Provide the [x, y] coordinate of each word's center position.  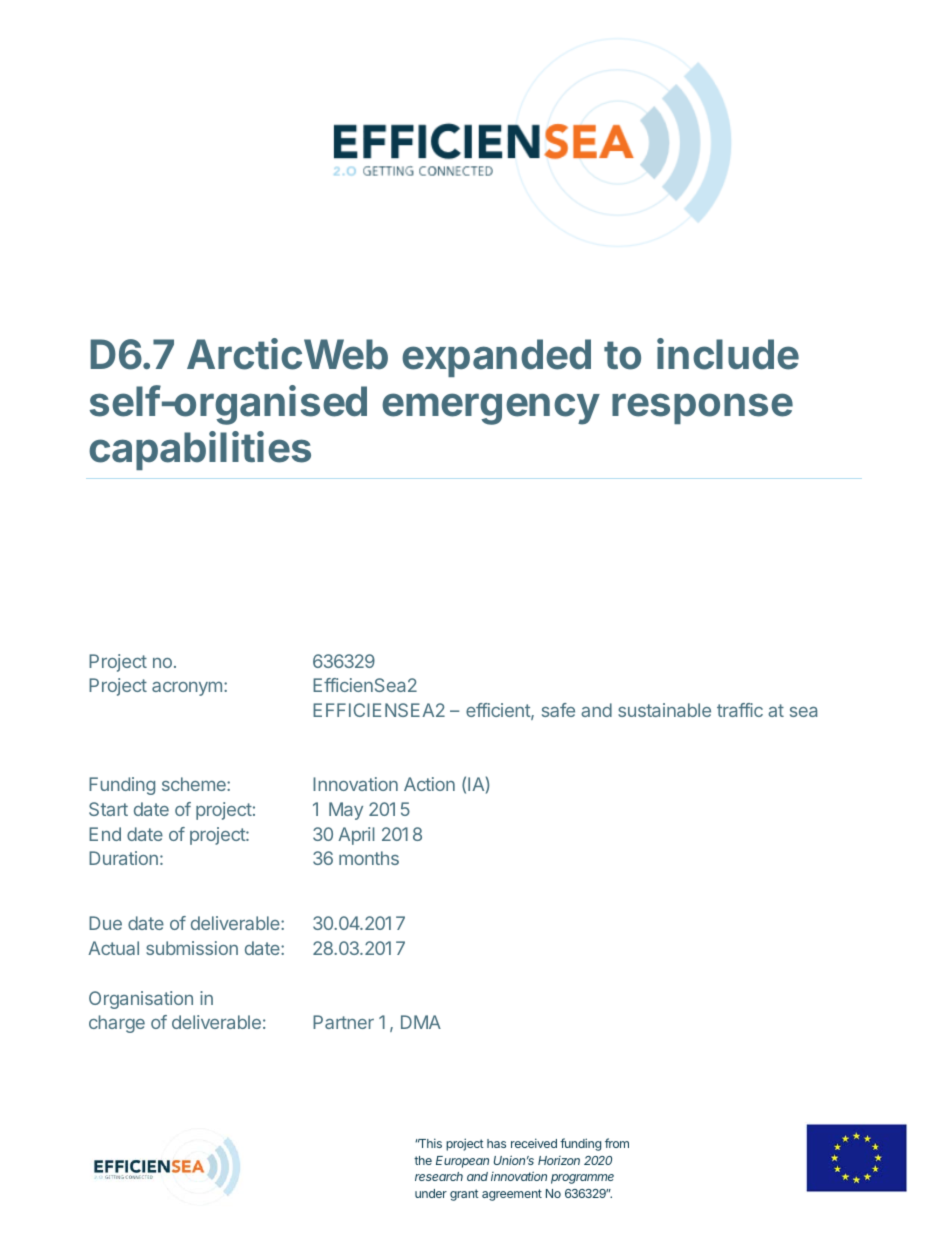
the [423, 1160]
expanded [496, 358]
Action [429, 784]
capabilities [200, 450]
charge [117, 1024]
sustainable [664, 710]
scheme [195, 784]
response [702, 408]
